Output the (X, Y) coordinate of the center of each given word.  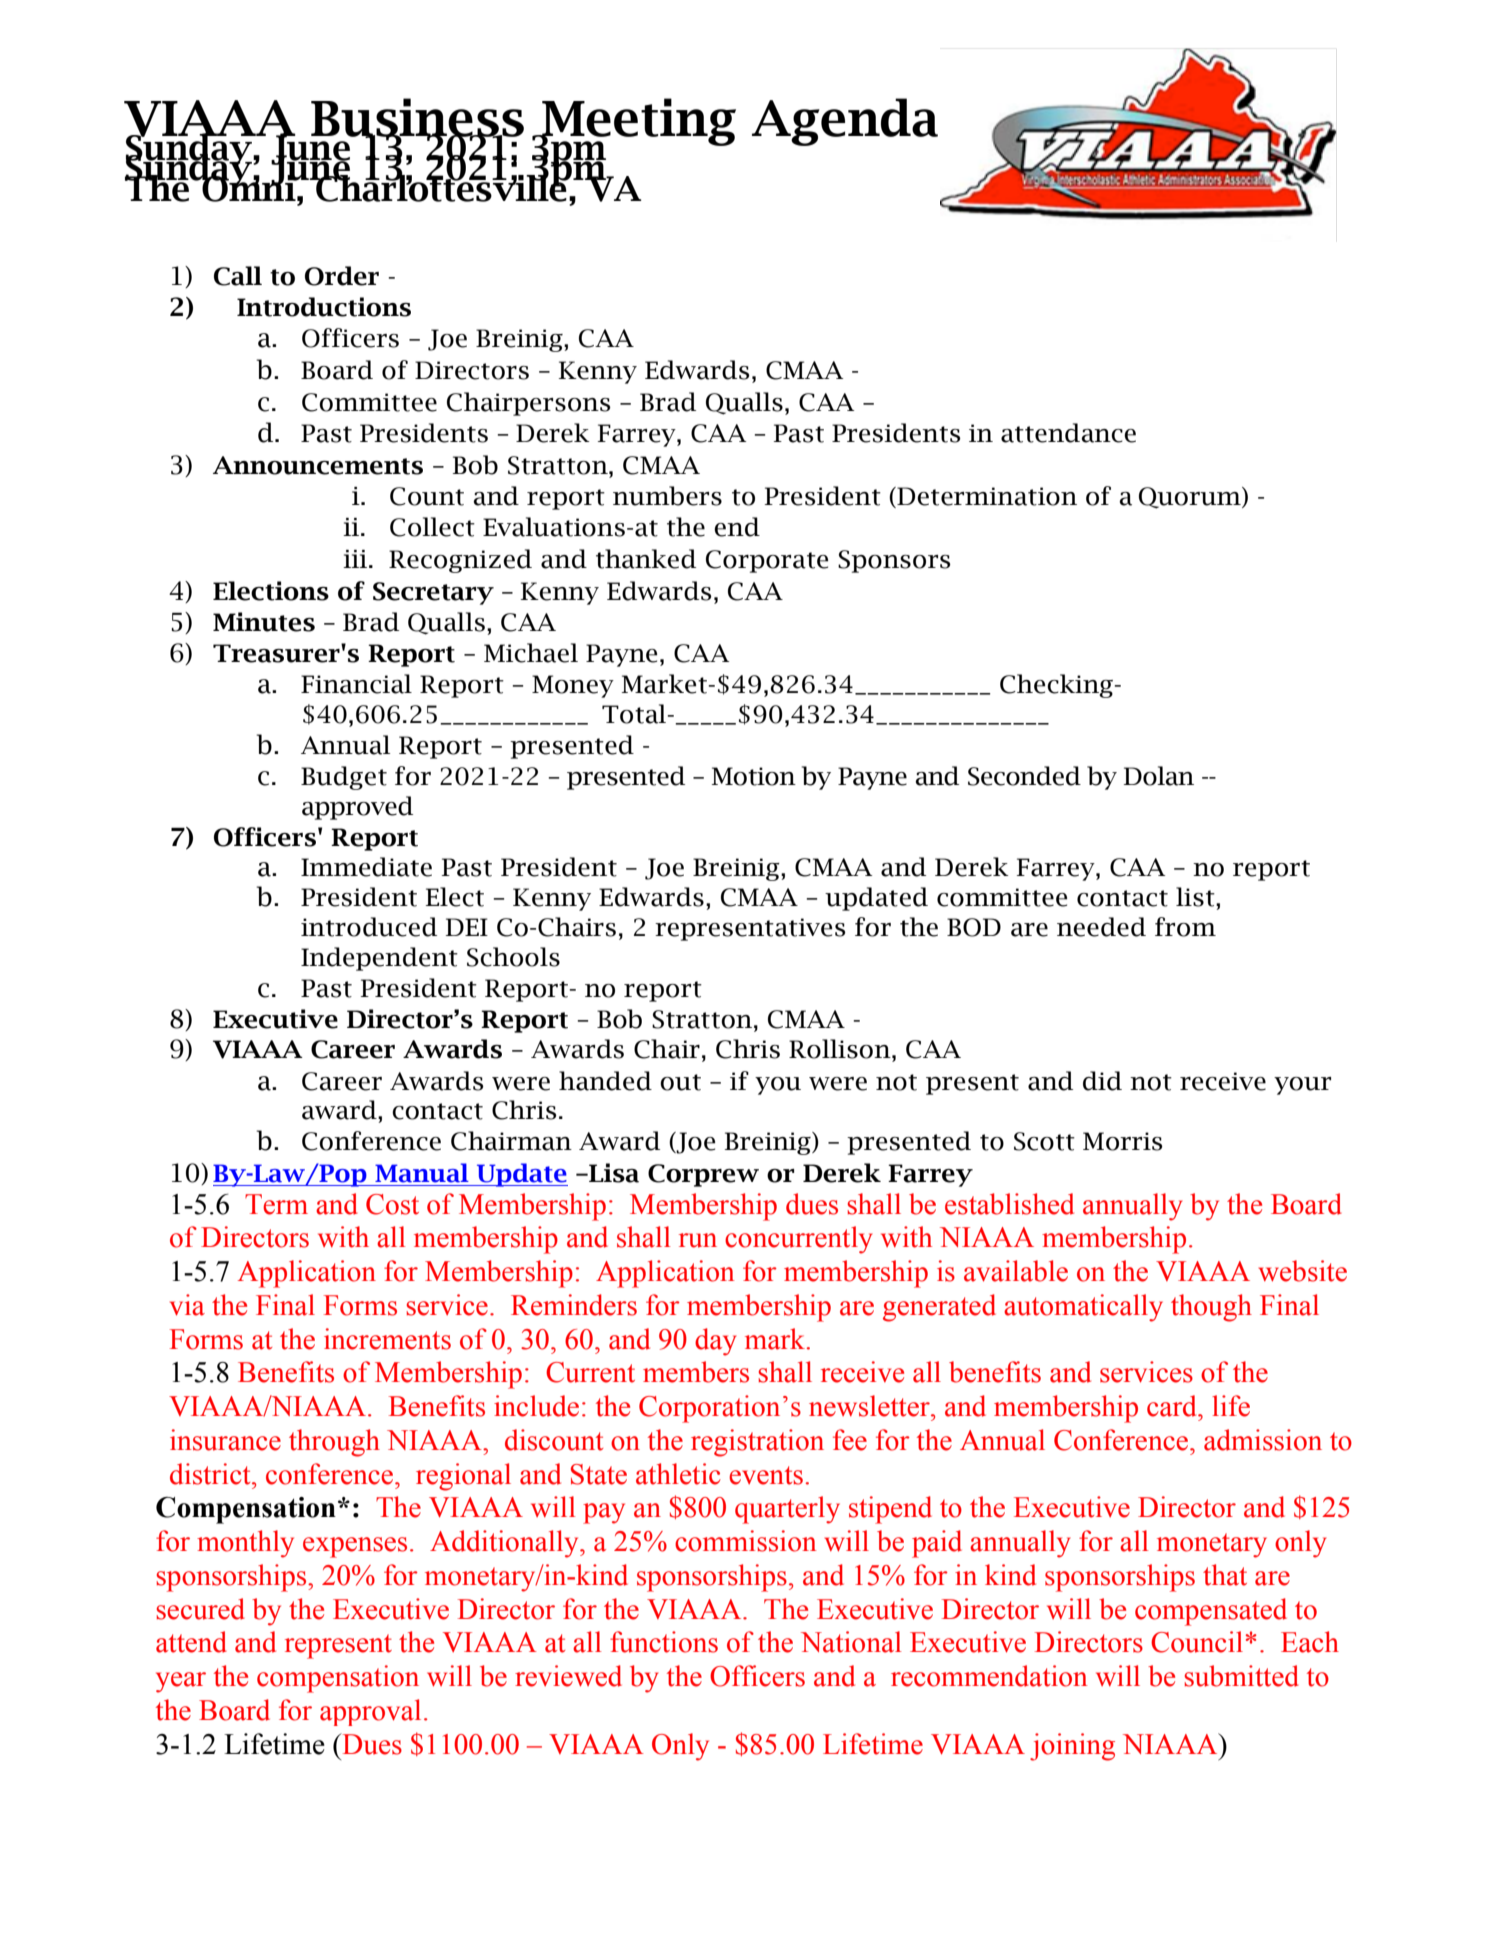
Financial (356, 684)
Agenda (845, 122)
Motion (754, 776)
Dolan (1159, 776)
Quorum (1191, 498)
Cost (392, 1204)
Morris (1123, 1141)
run (698, 1240)
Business (417, 118)
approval (370, 1712)
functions (664, 1642)
